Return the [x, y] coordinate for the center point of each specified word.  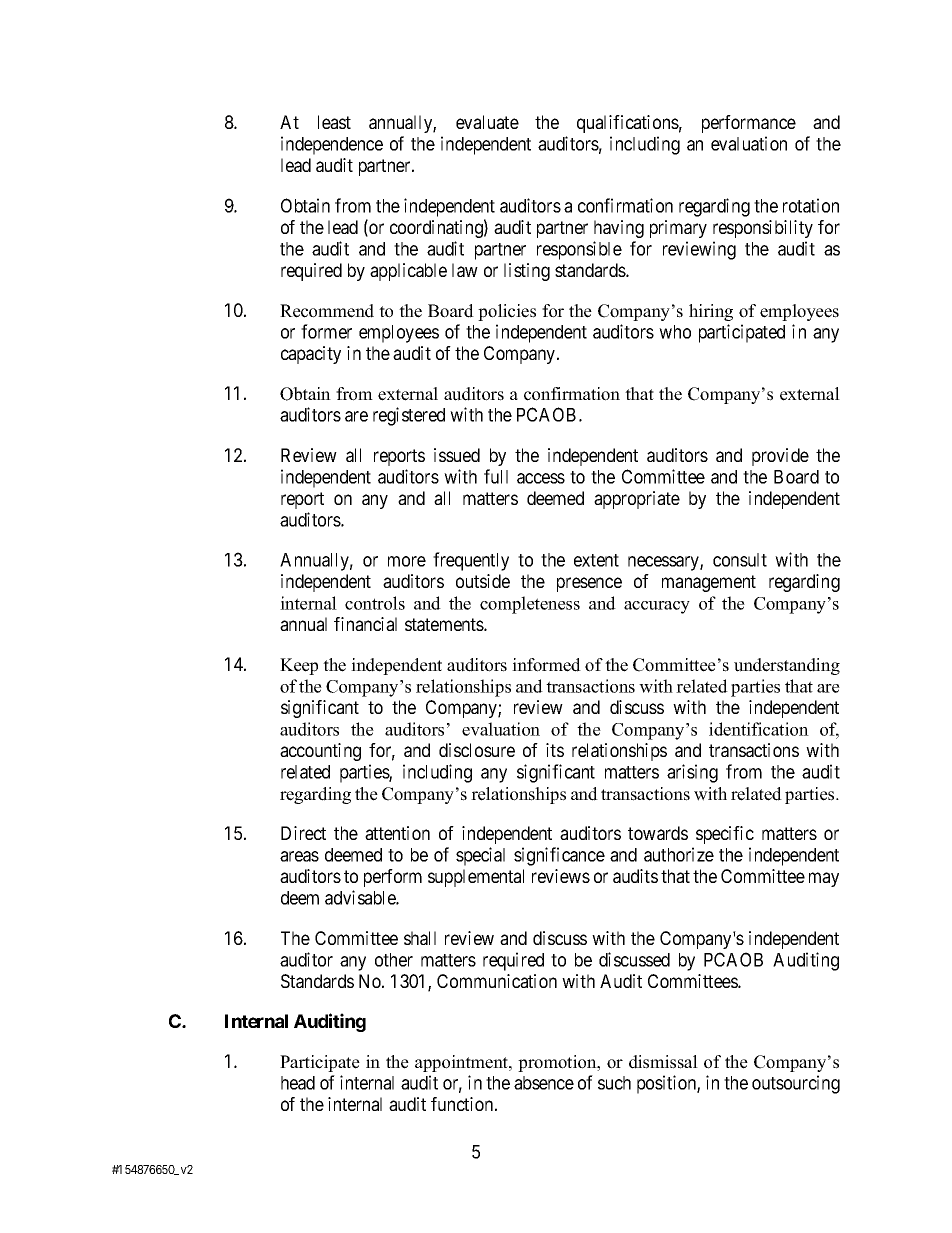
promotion [558, 1063]
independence [332, 145]
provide [780, 457]
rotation [811, 205]
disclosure [477, 750]
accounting [320, 752]
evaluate [487, 122]
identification [759, 729]
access [541, 478]
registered [409, 416]
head [298, 1083]
